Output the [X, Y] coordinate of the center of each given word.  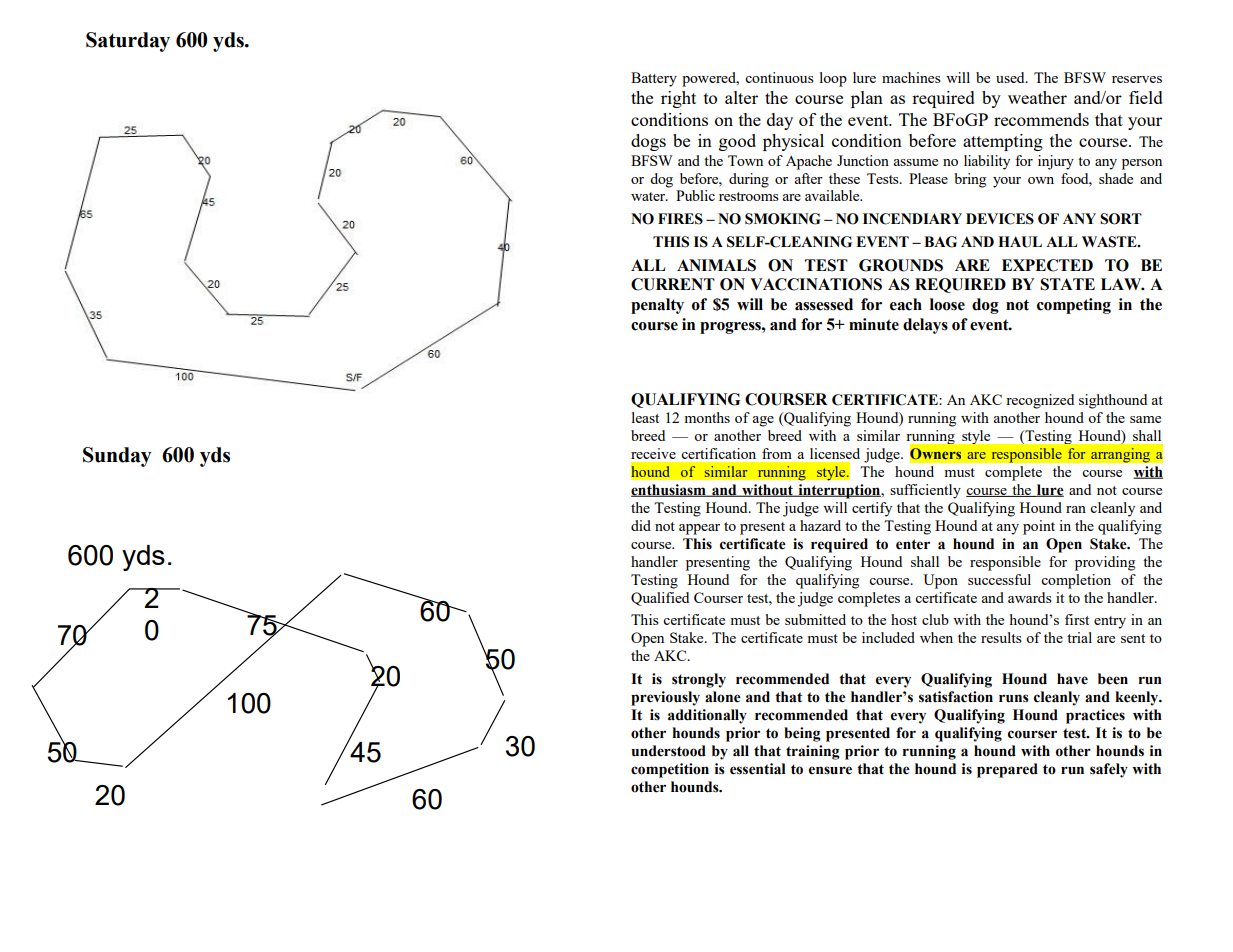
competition [670, 770]
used [1011, 77]
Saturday [128, 42]
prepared [1007, 770]
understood [668, 751]
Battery [654, 79]
